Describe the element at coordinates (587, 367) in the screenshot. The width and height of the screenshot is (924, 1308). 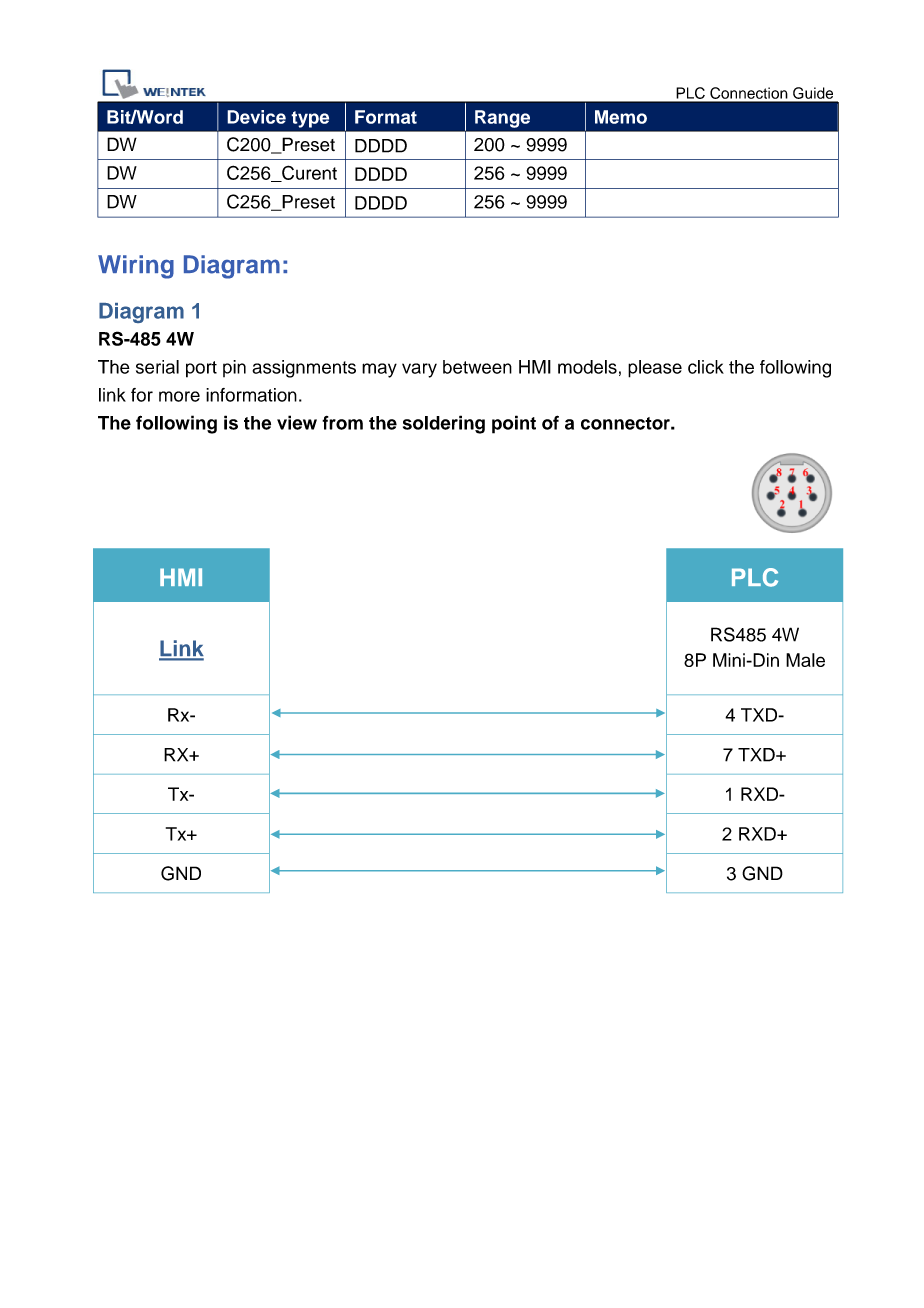
I see `models` at that location.
